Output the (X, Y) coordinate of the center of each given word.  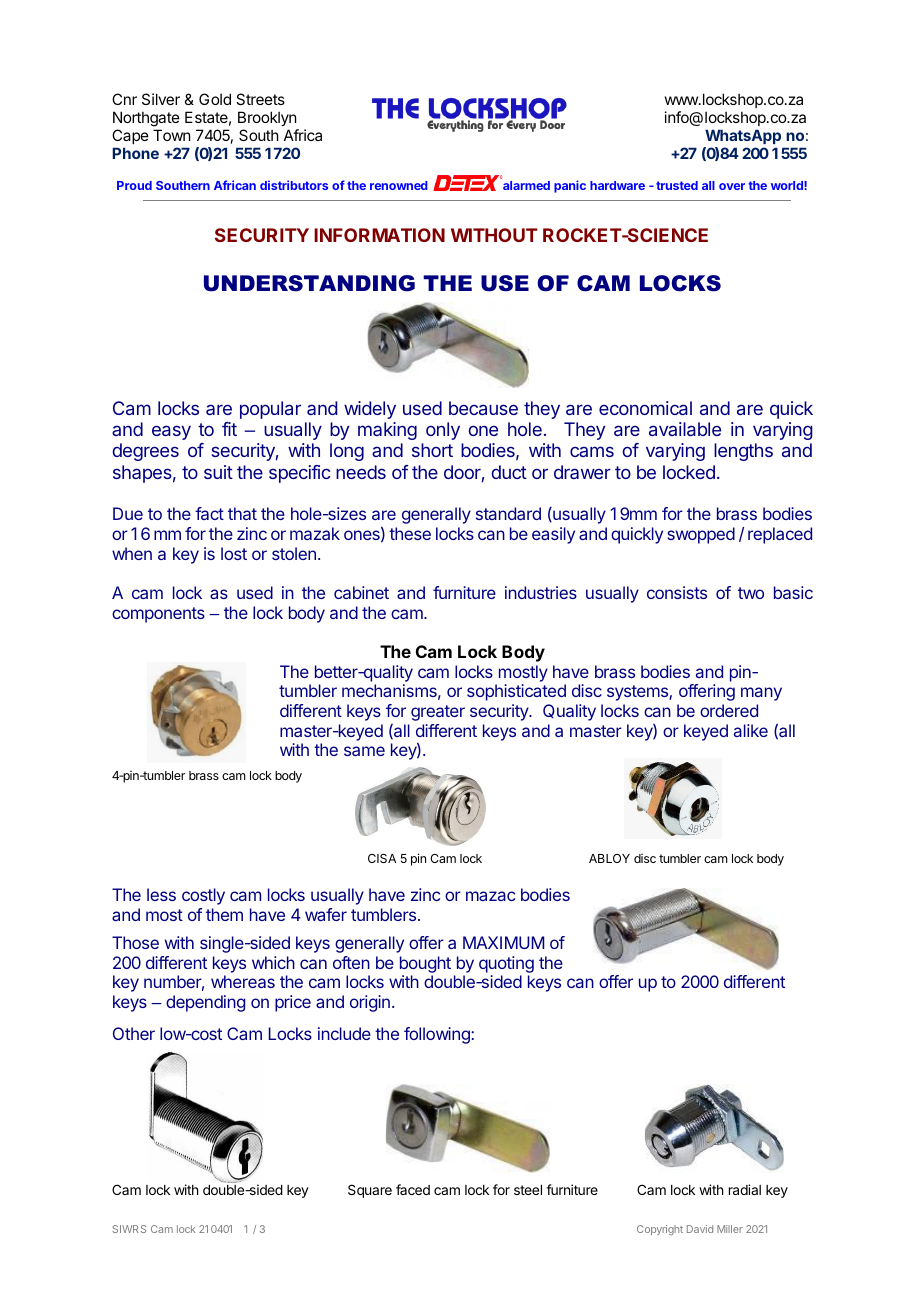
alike (751, 730)
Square (370, 1191)
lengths (743, 452)
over (732, 186)
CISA (382, 858)
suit (218, 472)
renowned (399, 185)
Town (171, 135)
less (161, 894)
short (432, 450)
